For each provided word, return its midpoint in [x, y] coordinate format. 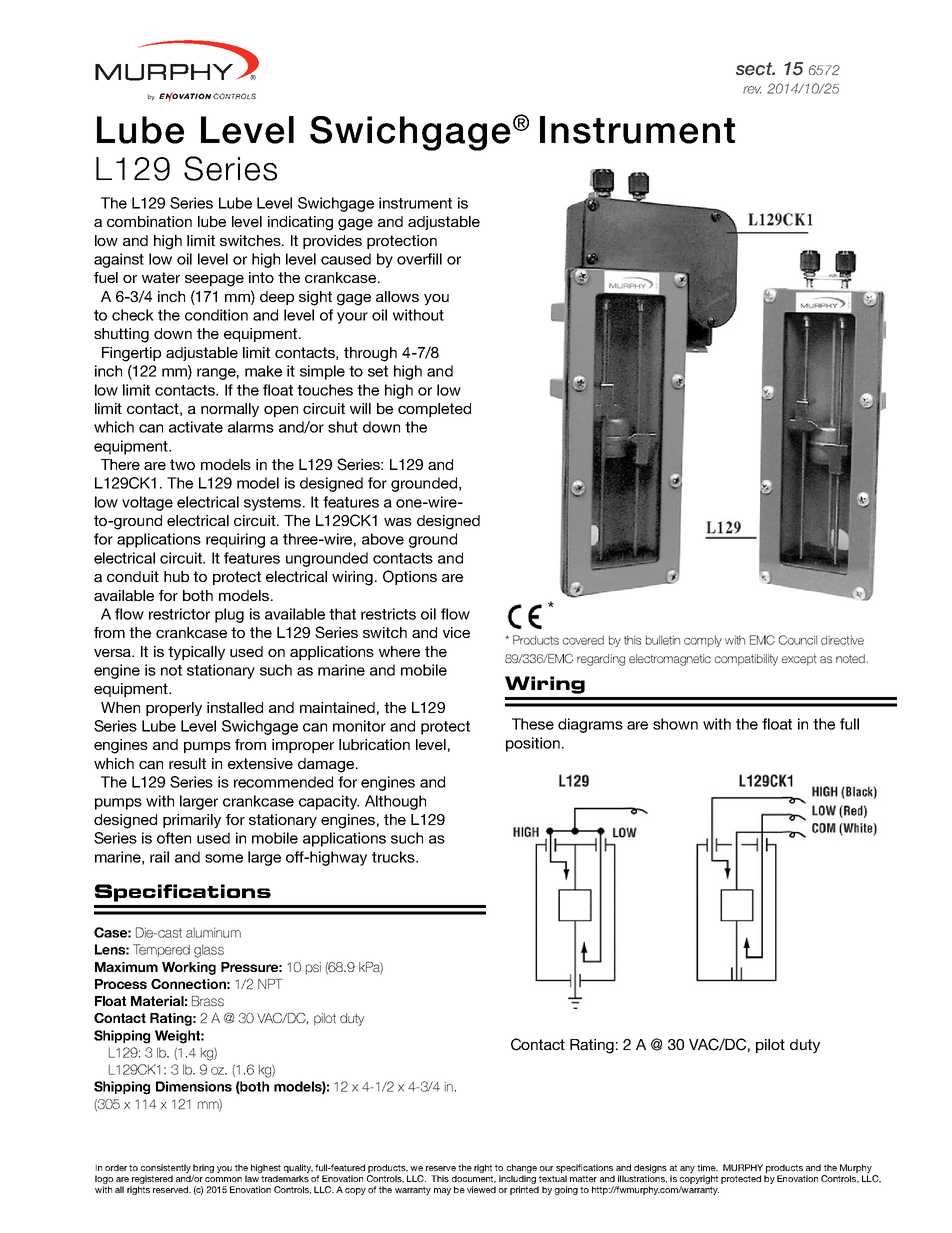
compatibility [746, 660]
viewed [481, 1189]
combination [149, 221]
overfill [419, 259]
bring [203, 1170]
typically [196, 653]
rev [752, 90]
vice [456, 632]
